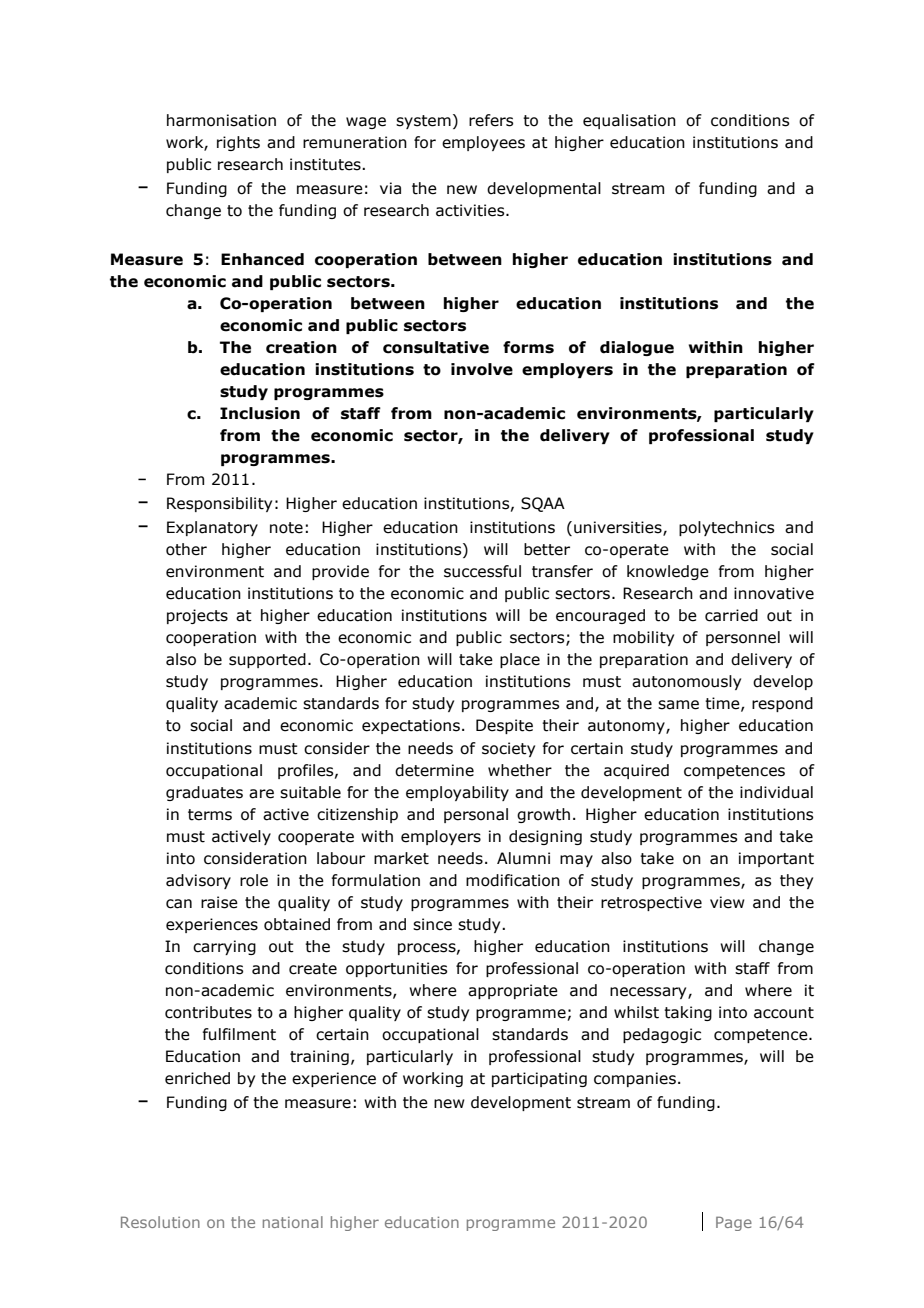  Describe the element at coordinates (293, 1222) in the image. I see `national` at that location.
